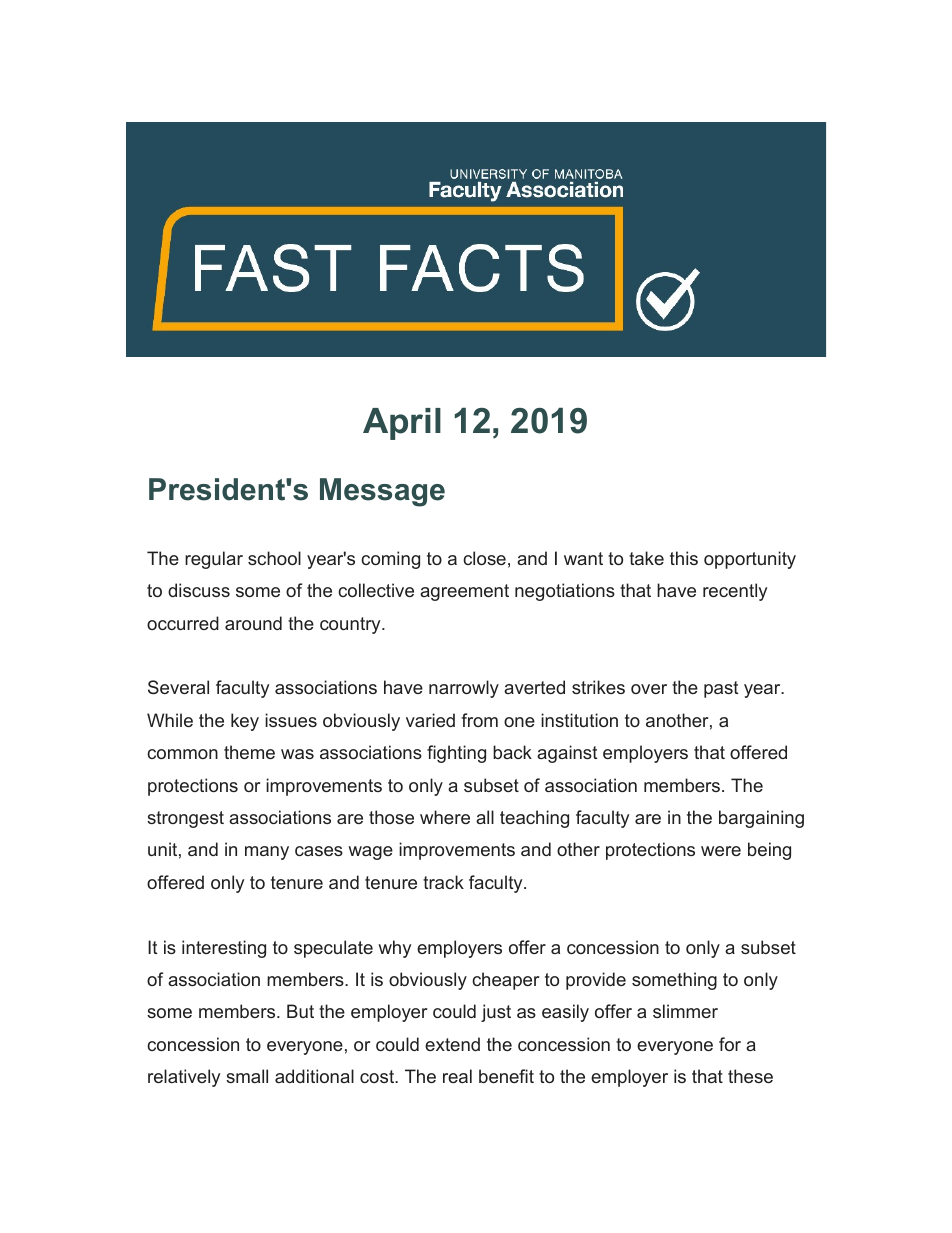 The width and height of the screenshot is (952, 1233). What do you see at coordinates (247, 1076) in the screenshot?
I see `small` at bounding box center [247, 1076].
